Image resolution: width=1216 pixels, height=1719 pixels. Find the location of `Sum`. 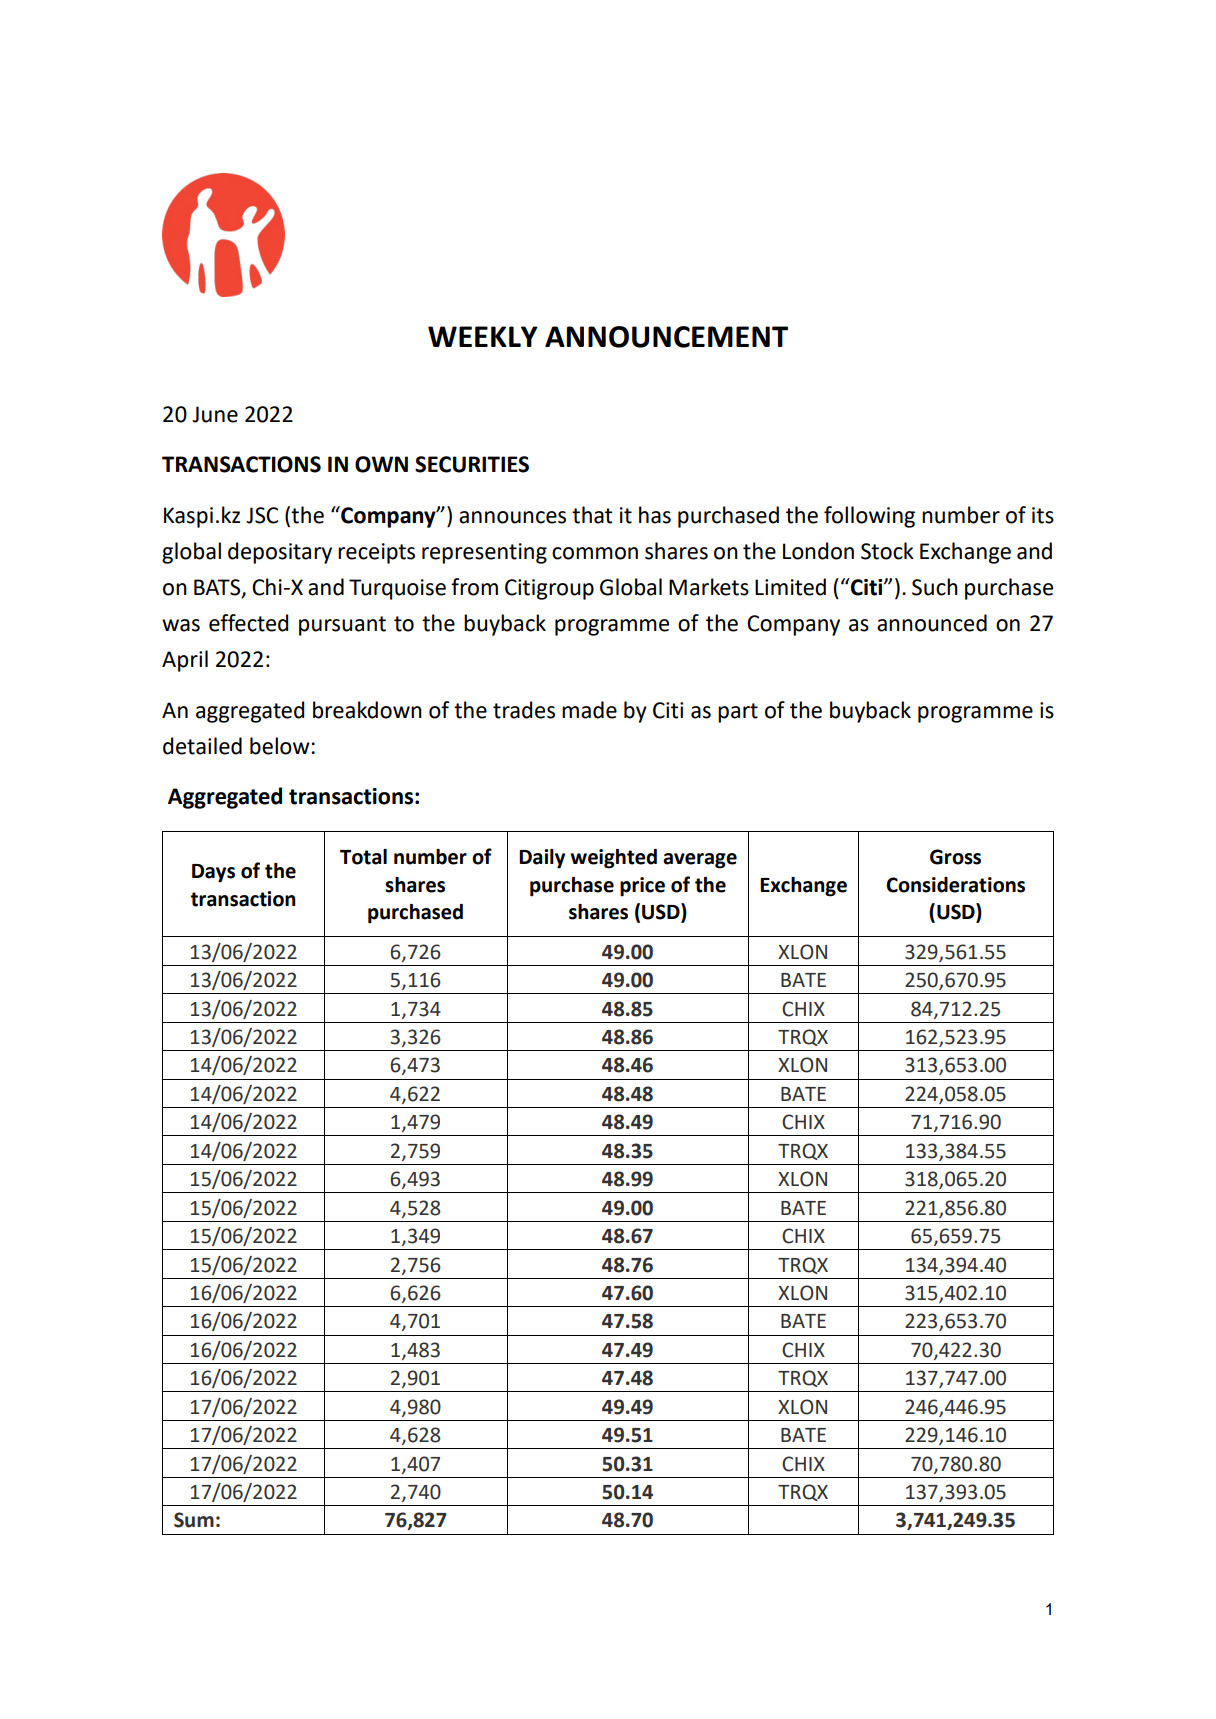

Sum is located at coordinates (194, 1520).
